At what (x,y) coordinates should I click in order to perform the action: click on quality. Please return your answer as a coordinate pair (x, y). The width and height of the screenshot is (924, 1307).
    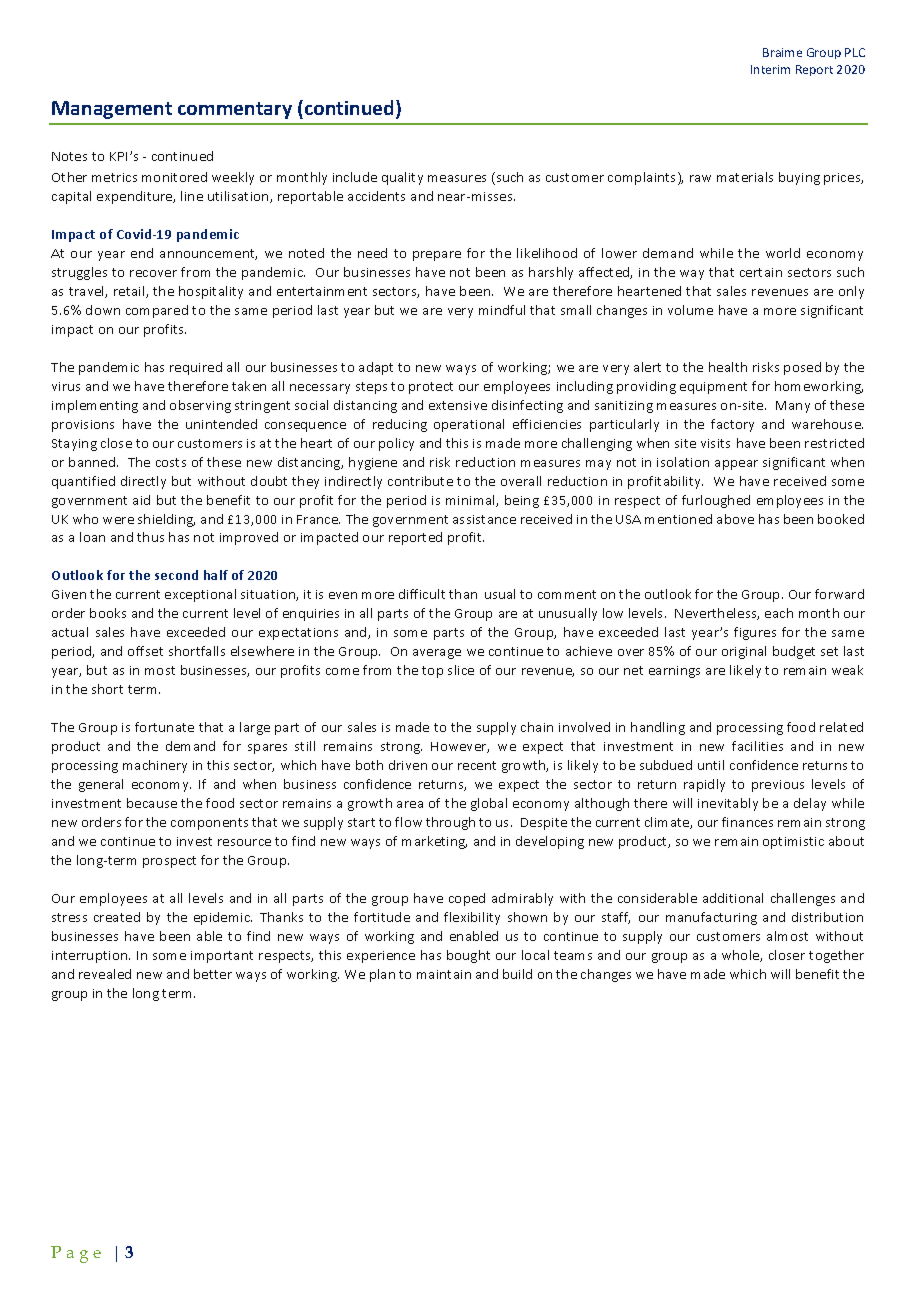
    Looking at the image, I should click on (402, 178).
